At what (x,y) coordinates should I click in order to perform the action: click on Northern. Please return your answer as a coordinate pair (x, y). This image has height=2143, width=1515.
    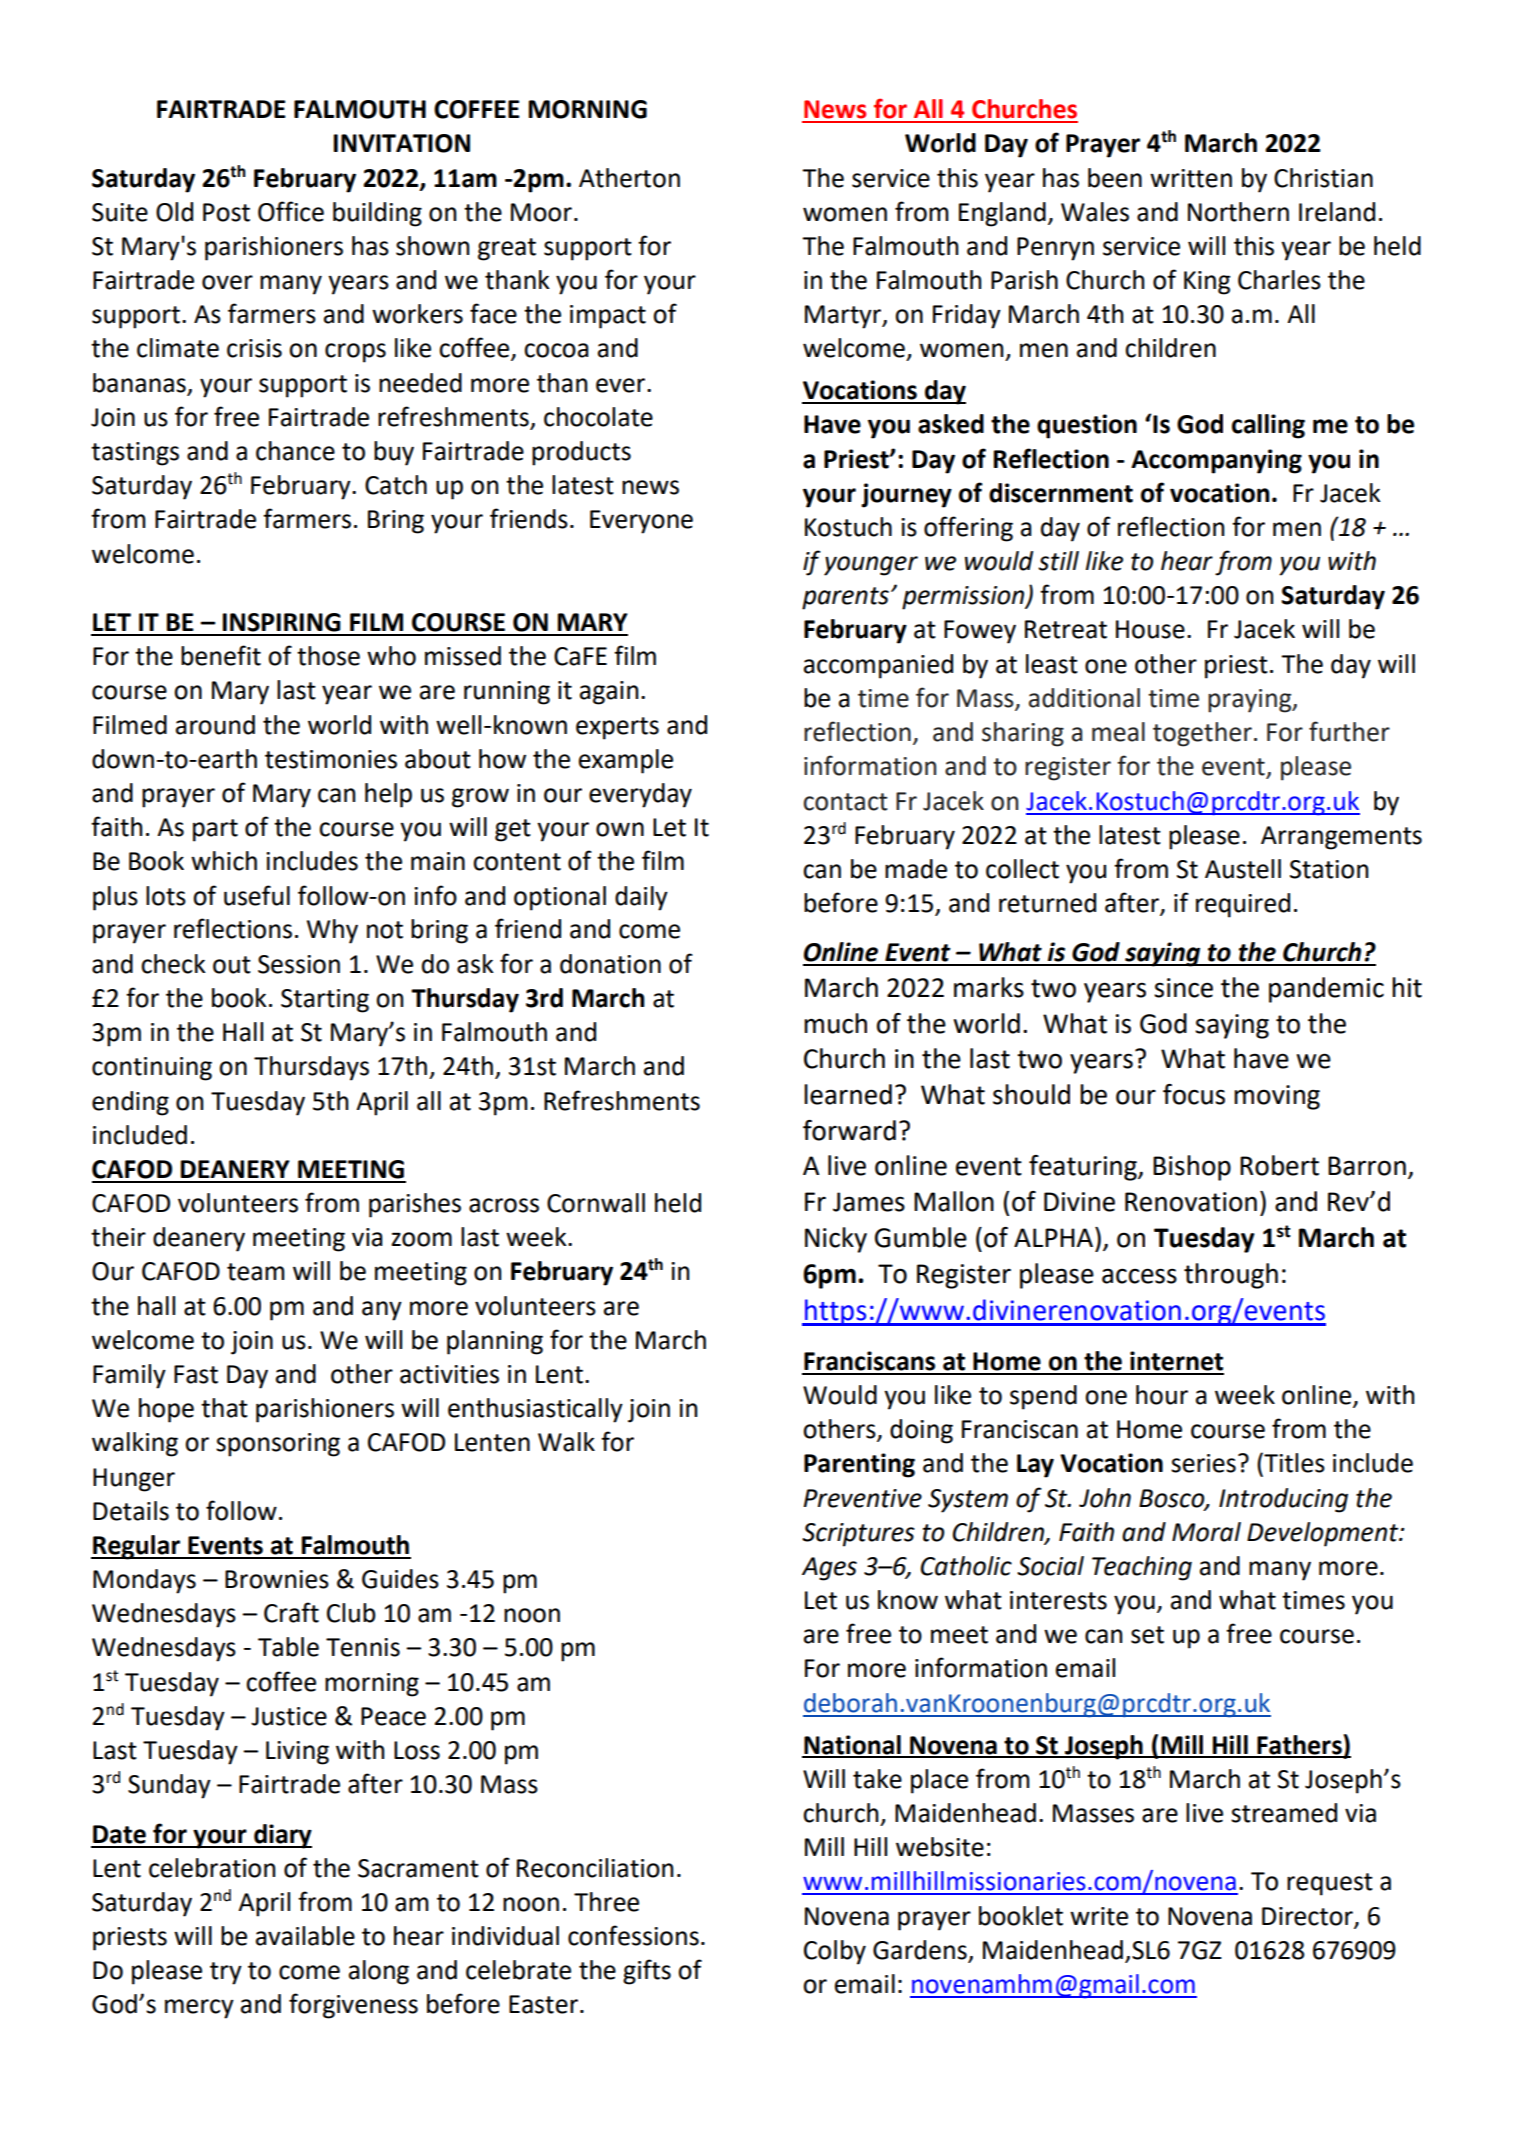
    Looking at the image, I should click on (1238, 212).
